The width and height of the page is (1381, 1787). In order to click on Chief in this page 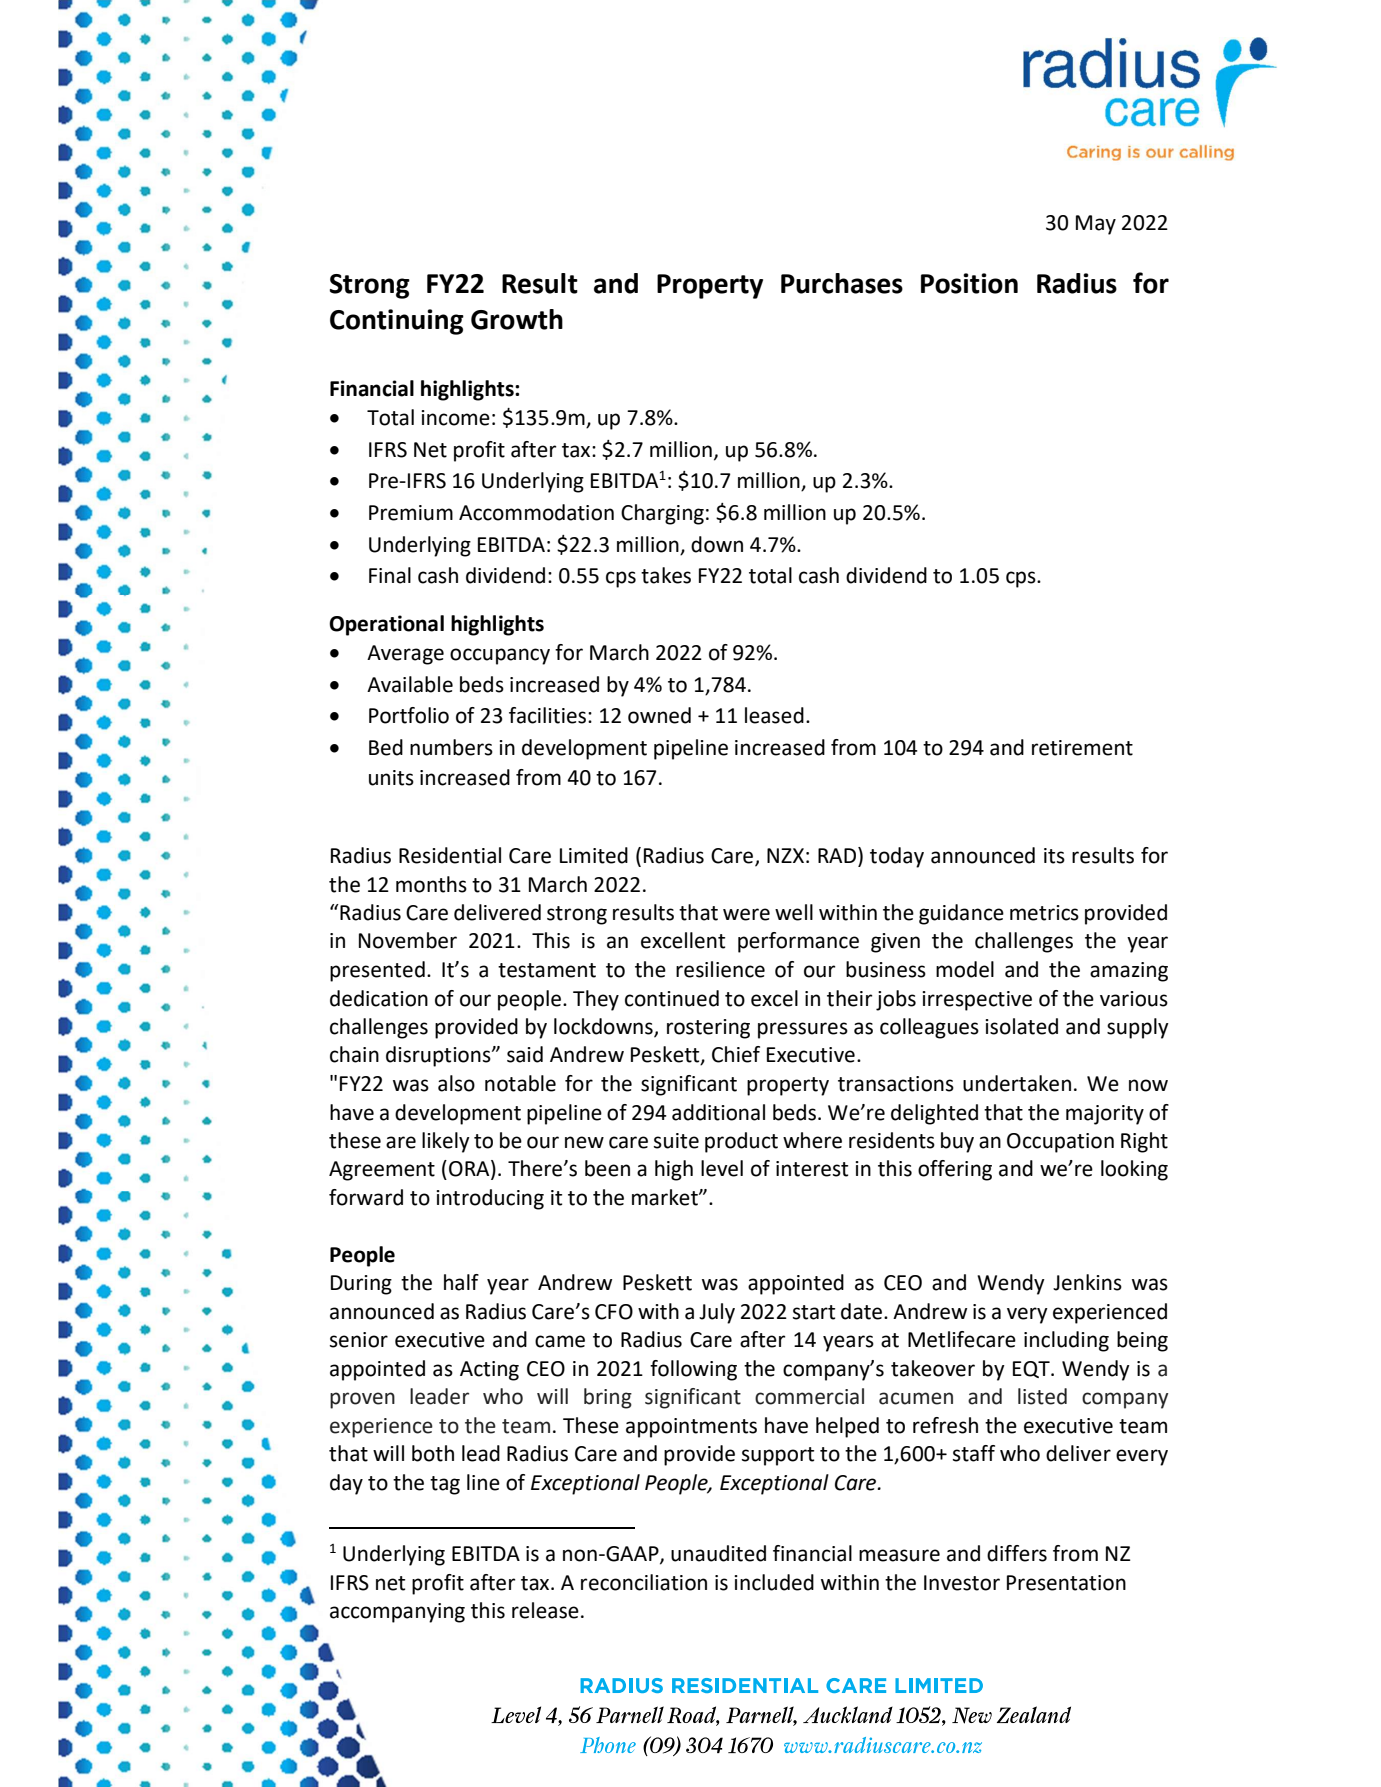, I will do `click(736, 1054)`.
